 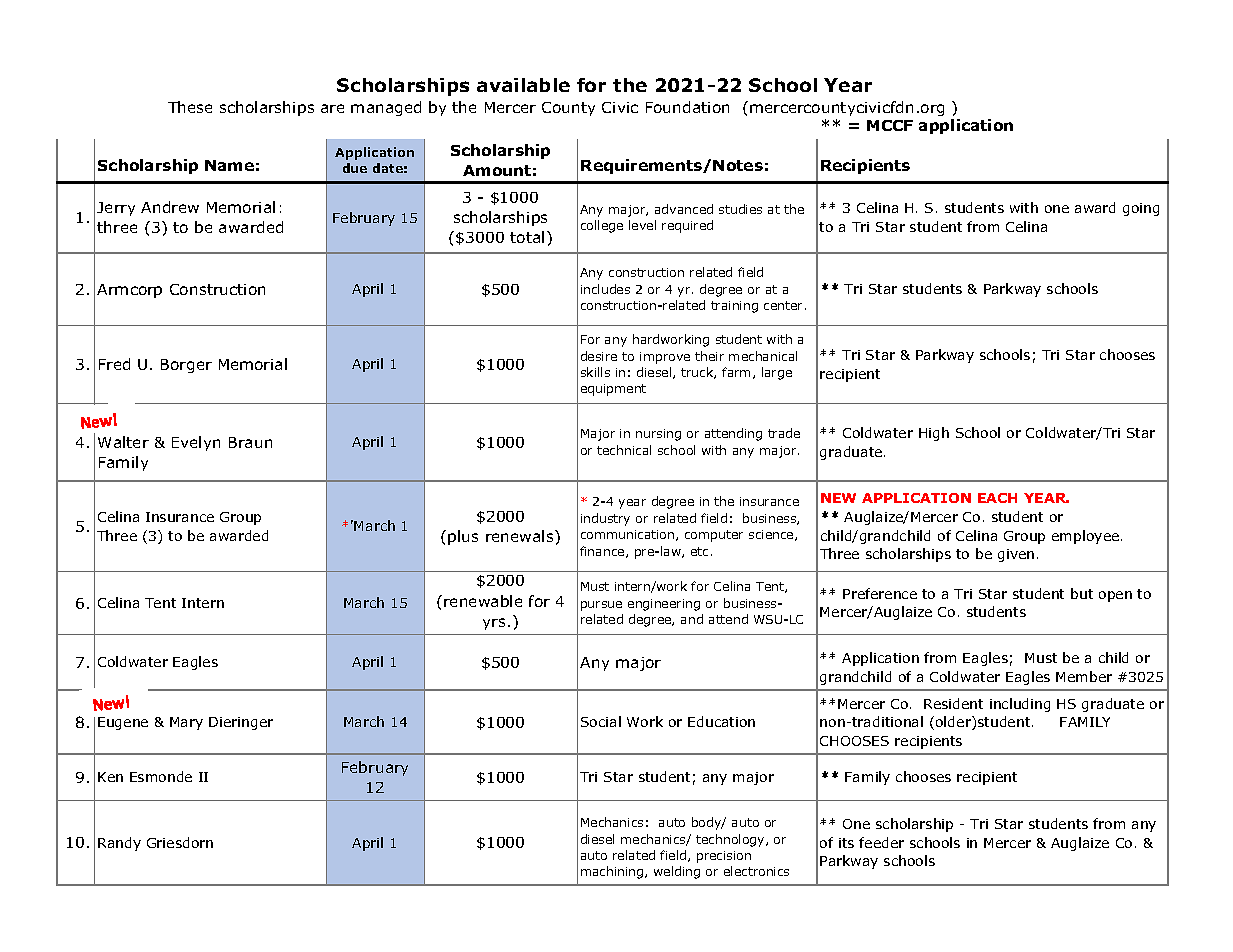 What do you see at coordinates (190, 107) in the document?
I see `These` at bounding box center [190, 107].
